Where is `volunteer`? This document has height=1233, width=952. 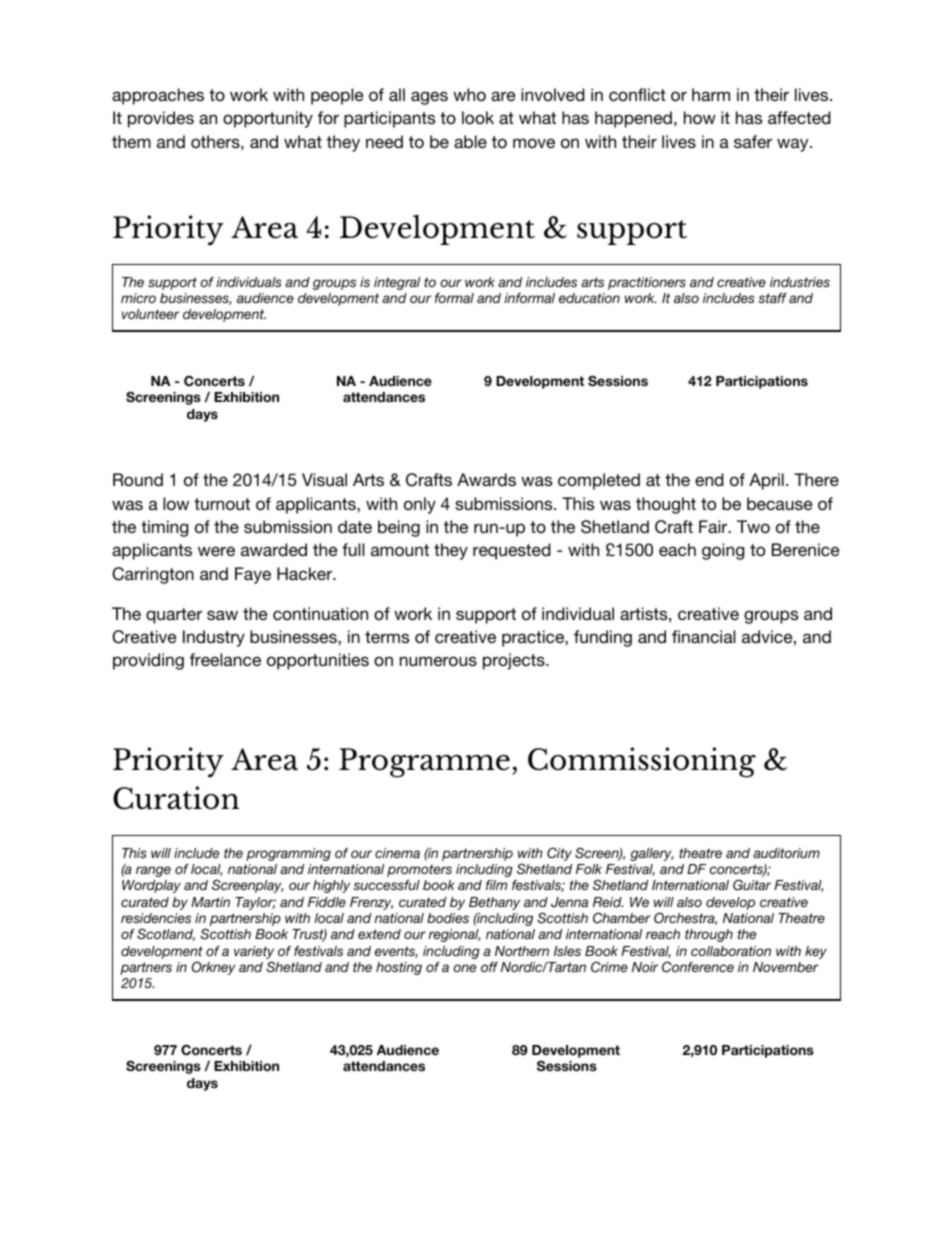 volunteer is located at coordinates (150, 314).
